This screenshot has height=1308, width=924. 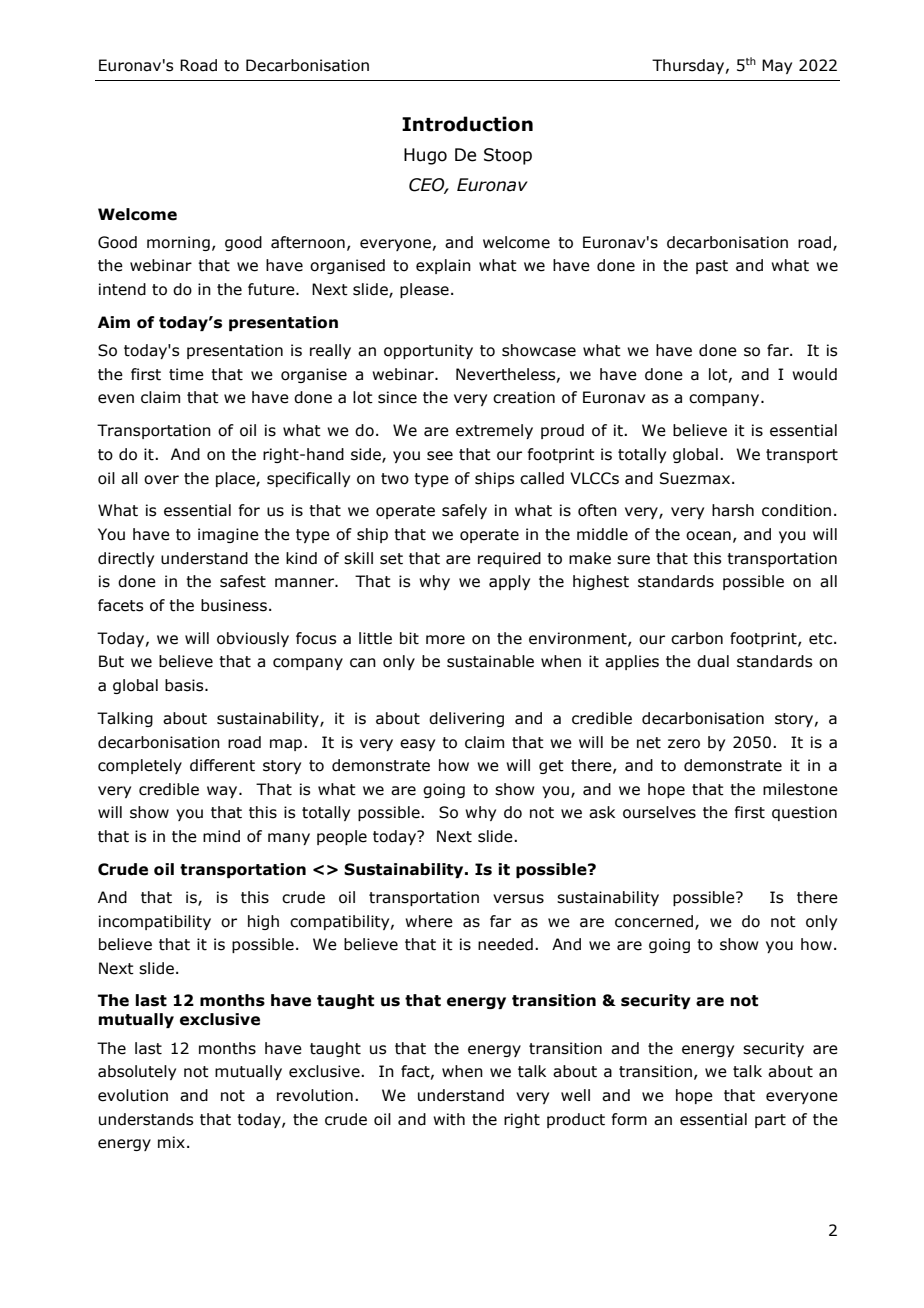 I want to click on mix, so click(x=171, y=1142).
